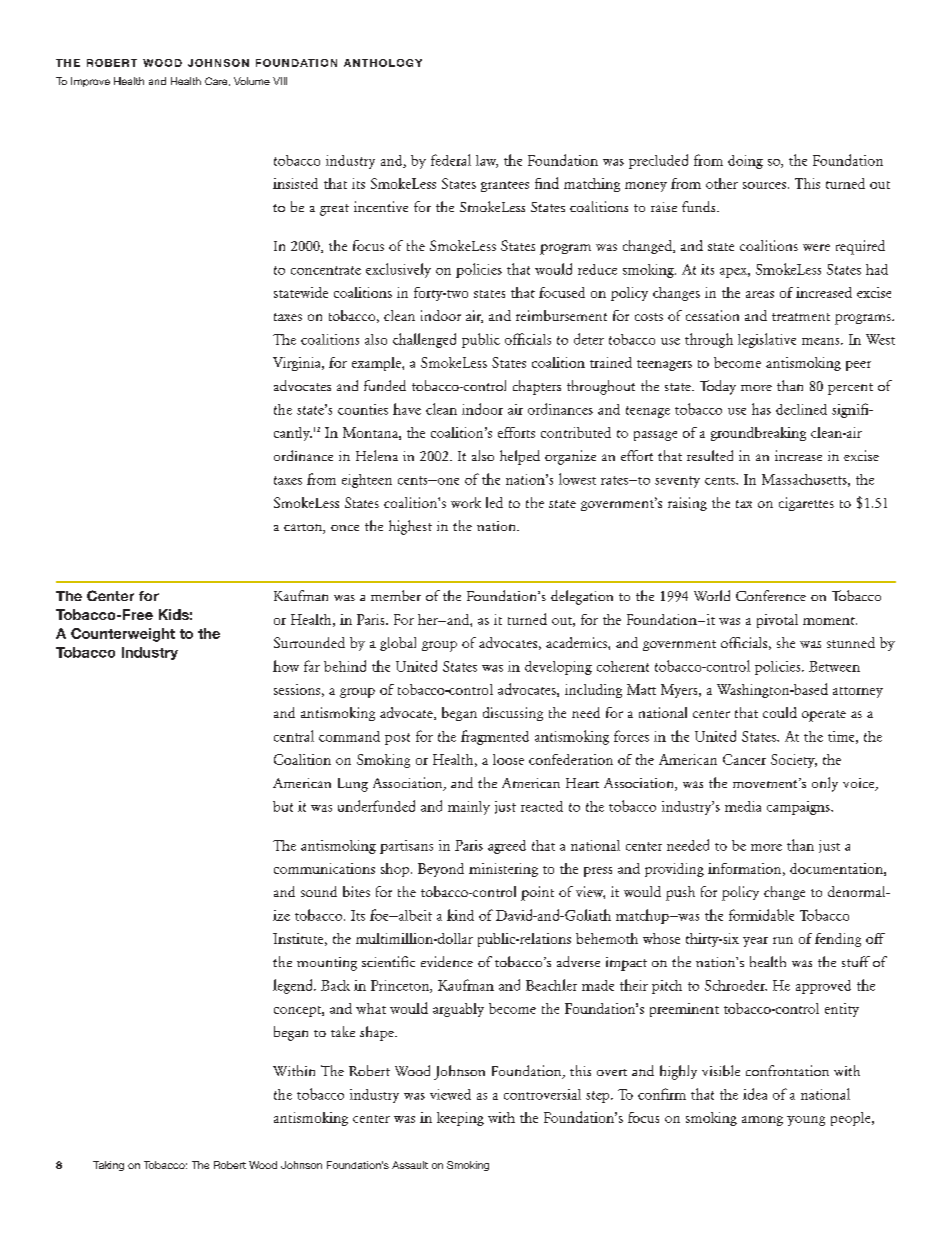  What do you see at coordinates (460, 1119) in the screenshot?
I see `keeping` at bounding box center [460, 1119].
